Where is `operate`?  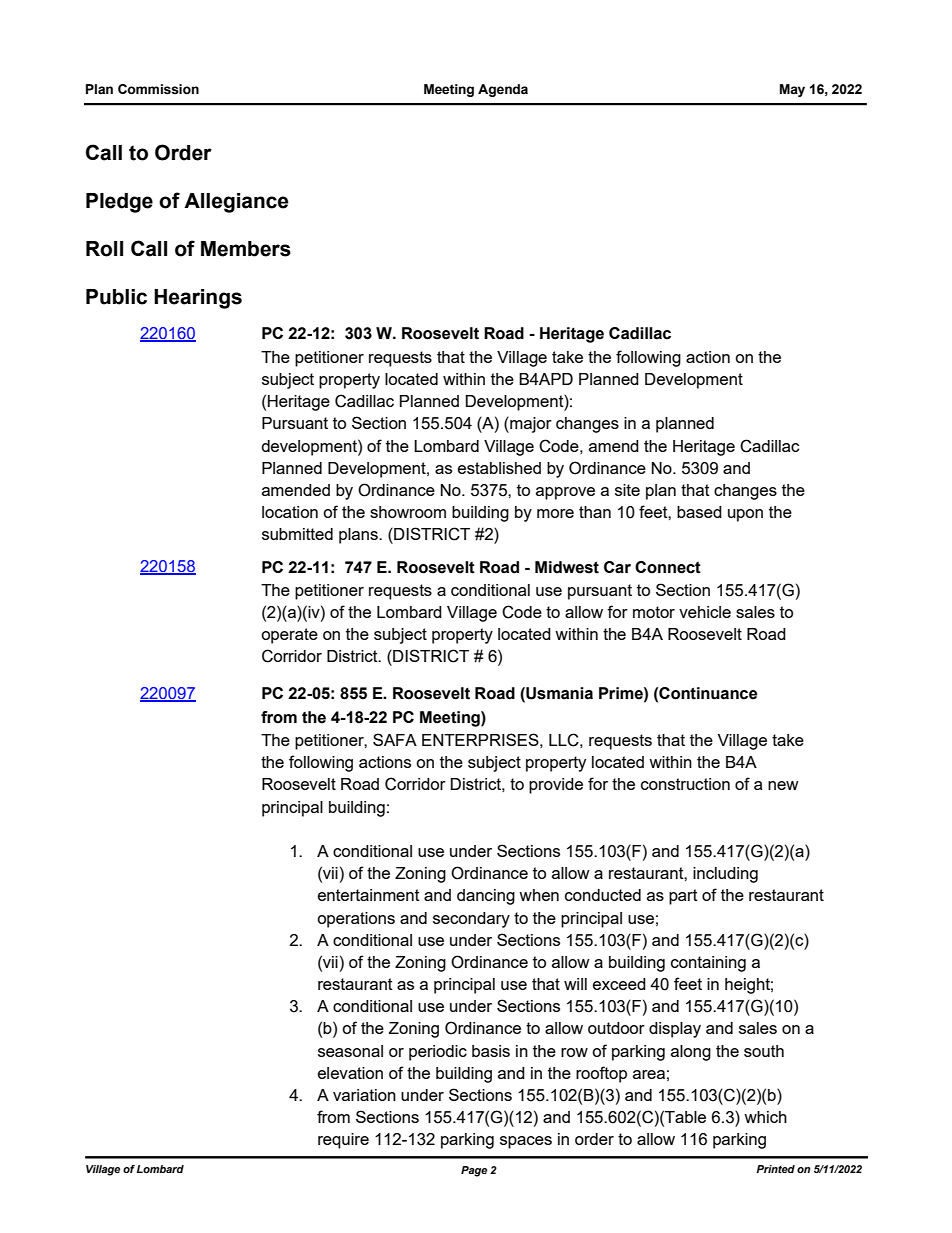
operate is located at coordinates (289, 636).
